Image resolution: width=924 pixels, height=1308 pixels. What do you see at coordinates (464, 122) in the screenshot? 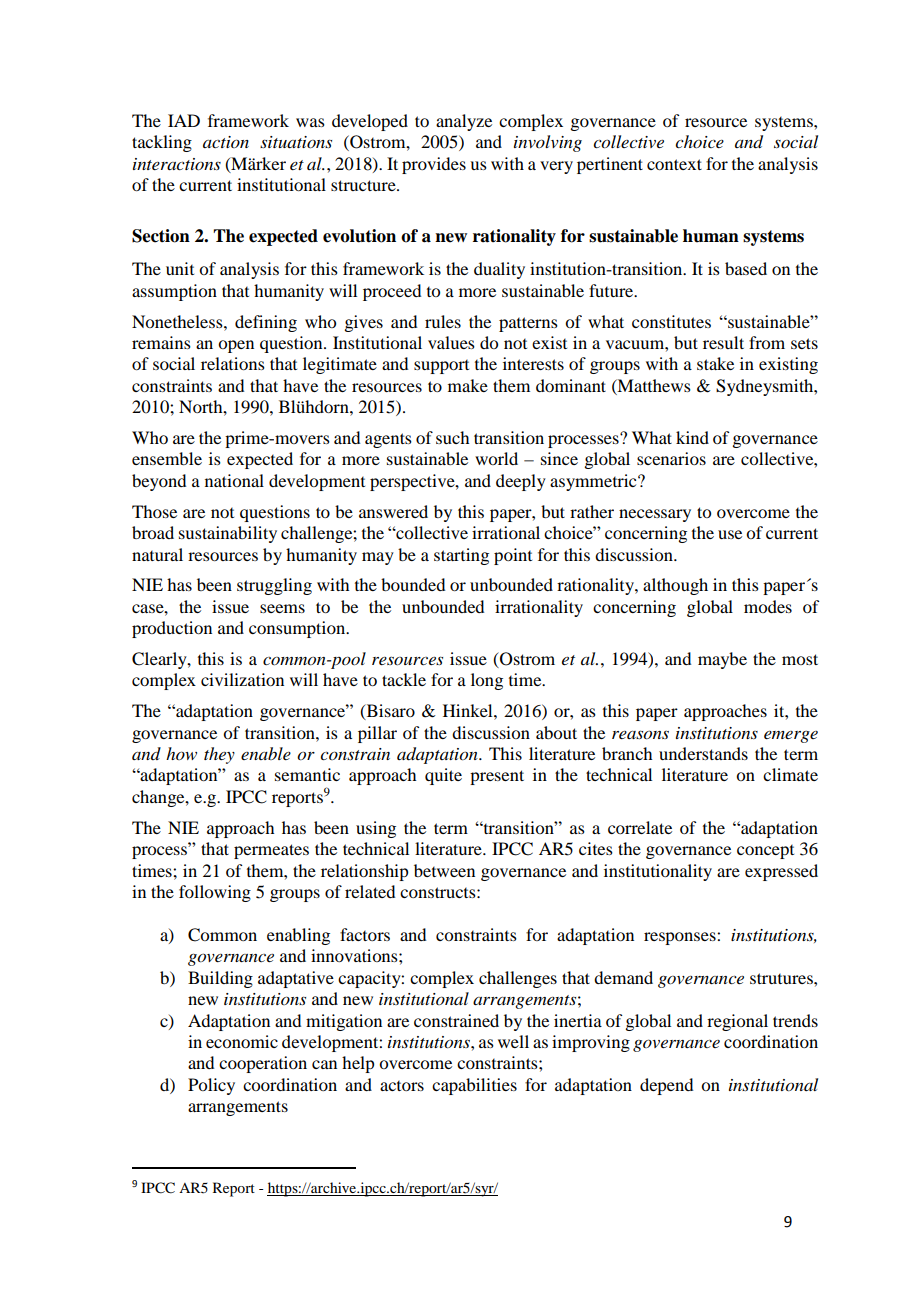
I see `analyze` at bounding box center [464, 122].
